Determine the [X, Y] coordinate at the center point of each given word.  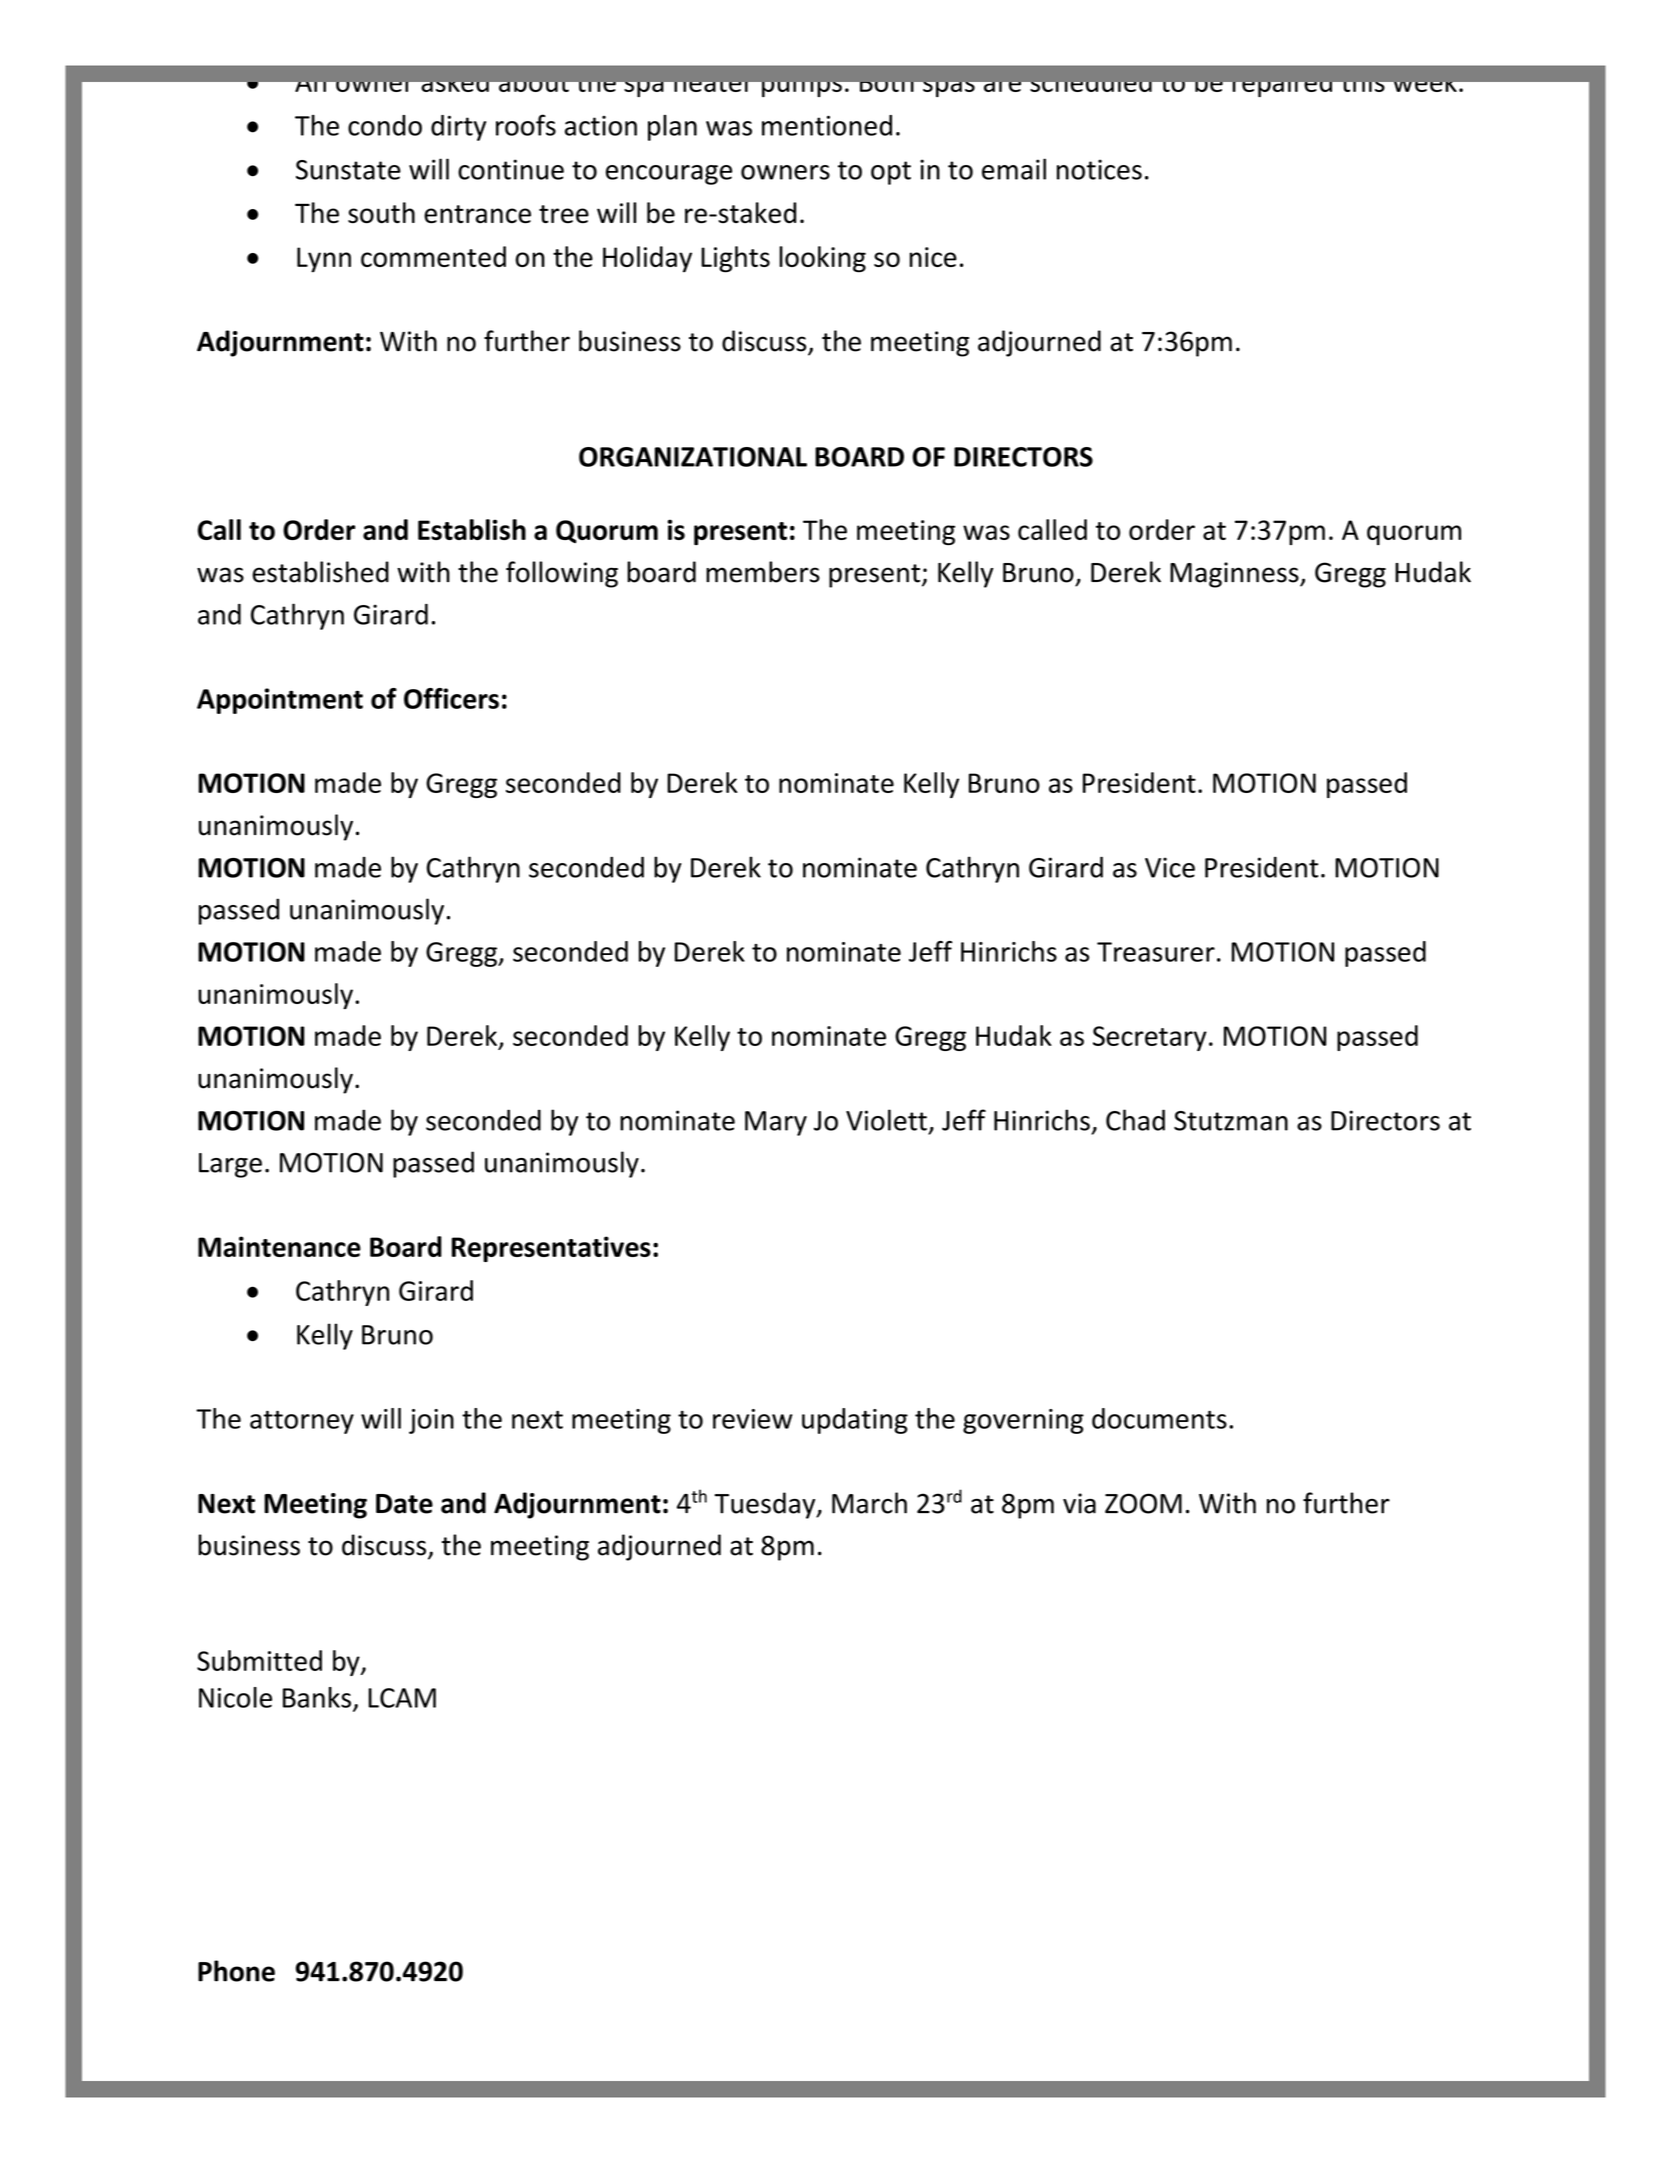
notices [1099, 169]
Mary [776, 1123]
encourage [669, 175]
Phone [236, 1971]
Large [230, 1165]
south [381, 213]
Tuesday [766, 1505]
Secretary [1150, 1038]
